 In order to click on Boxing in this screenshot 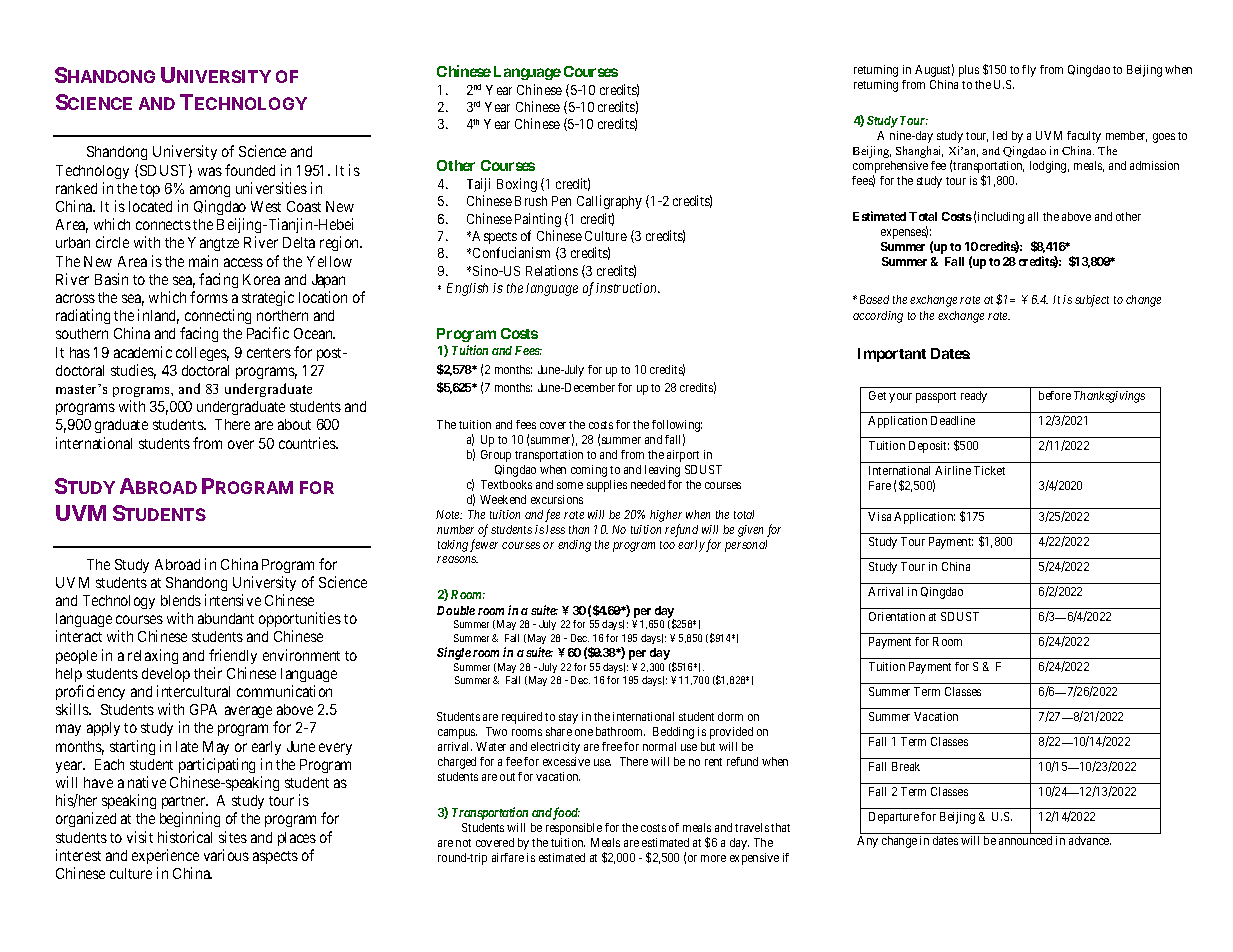, I will do `click(517, 185)`.
